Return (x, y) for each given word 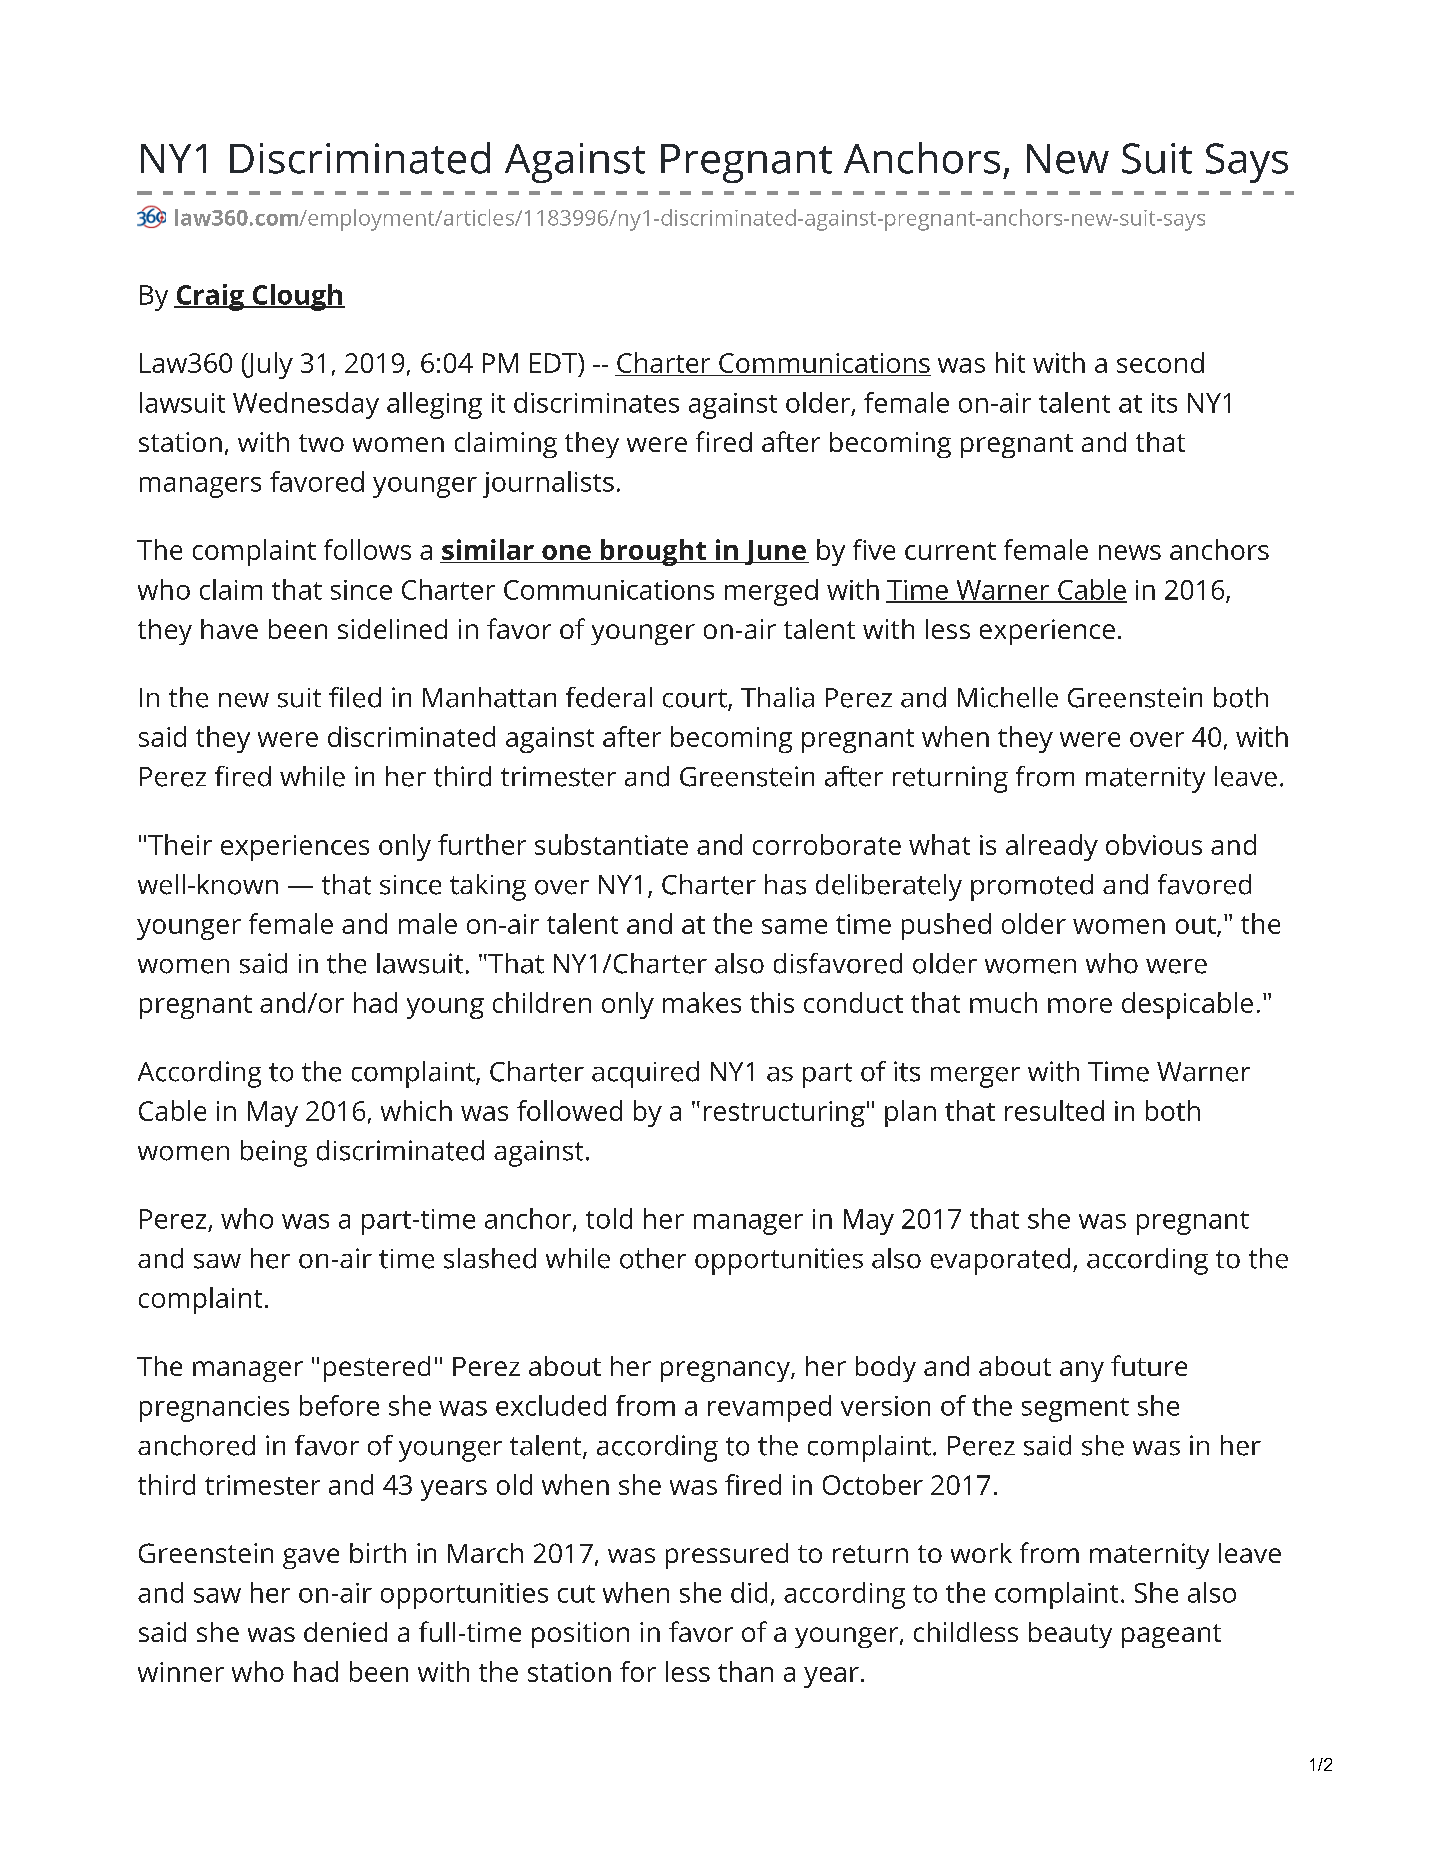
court (696, 699)
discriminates (596, 402)
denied (345, 1632)
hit (1010, 362)
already (1052, 847)
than (745, 1671)
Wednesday (306, 405)
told (609, 1218)
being (274, 1153)
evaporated (1000, 1261)
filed (355, 697)
